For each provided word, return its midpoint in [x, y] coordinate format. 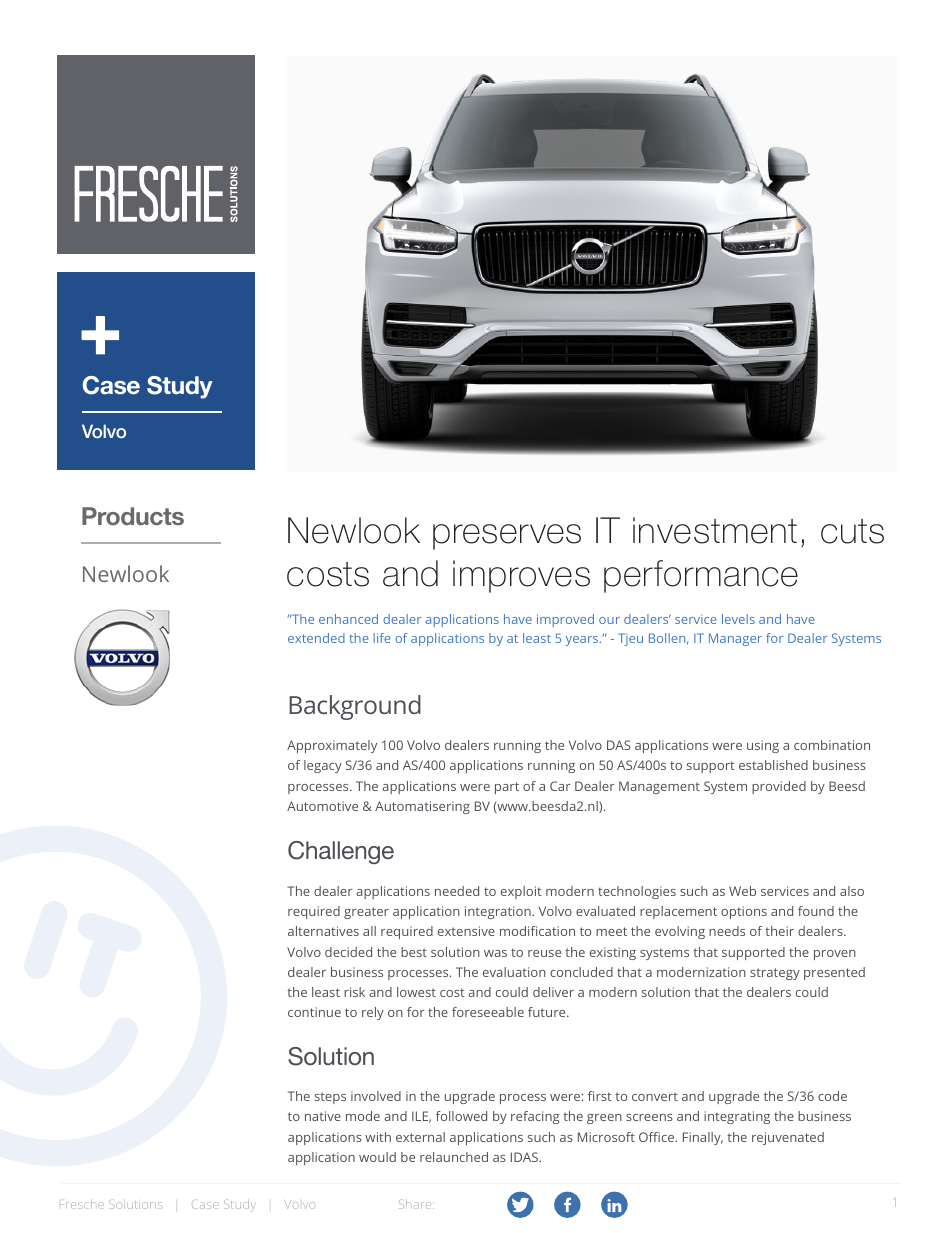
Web [742, 891]
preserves [507, 537]
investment [715, 530]
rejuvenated [788, 1138]
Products [133, 516]
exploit [521, 892]
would [377, 1157]
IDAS [525, 1157]
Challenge [341, 852]
